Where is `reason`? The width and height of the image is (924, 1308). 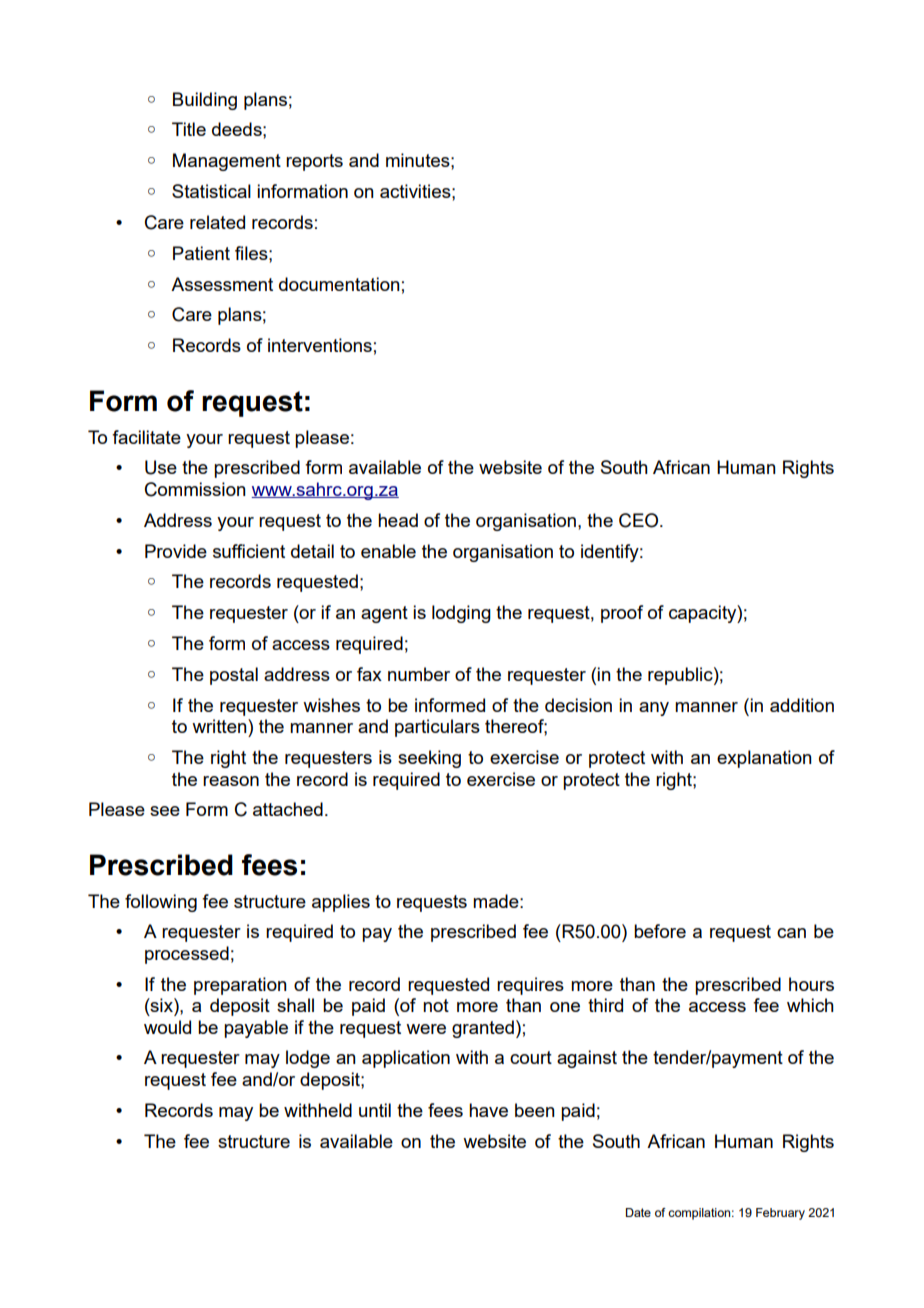
reason is located at coordinates (231, 781).
